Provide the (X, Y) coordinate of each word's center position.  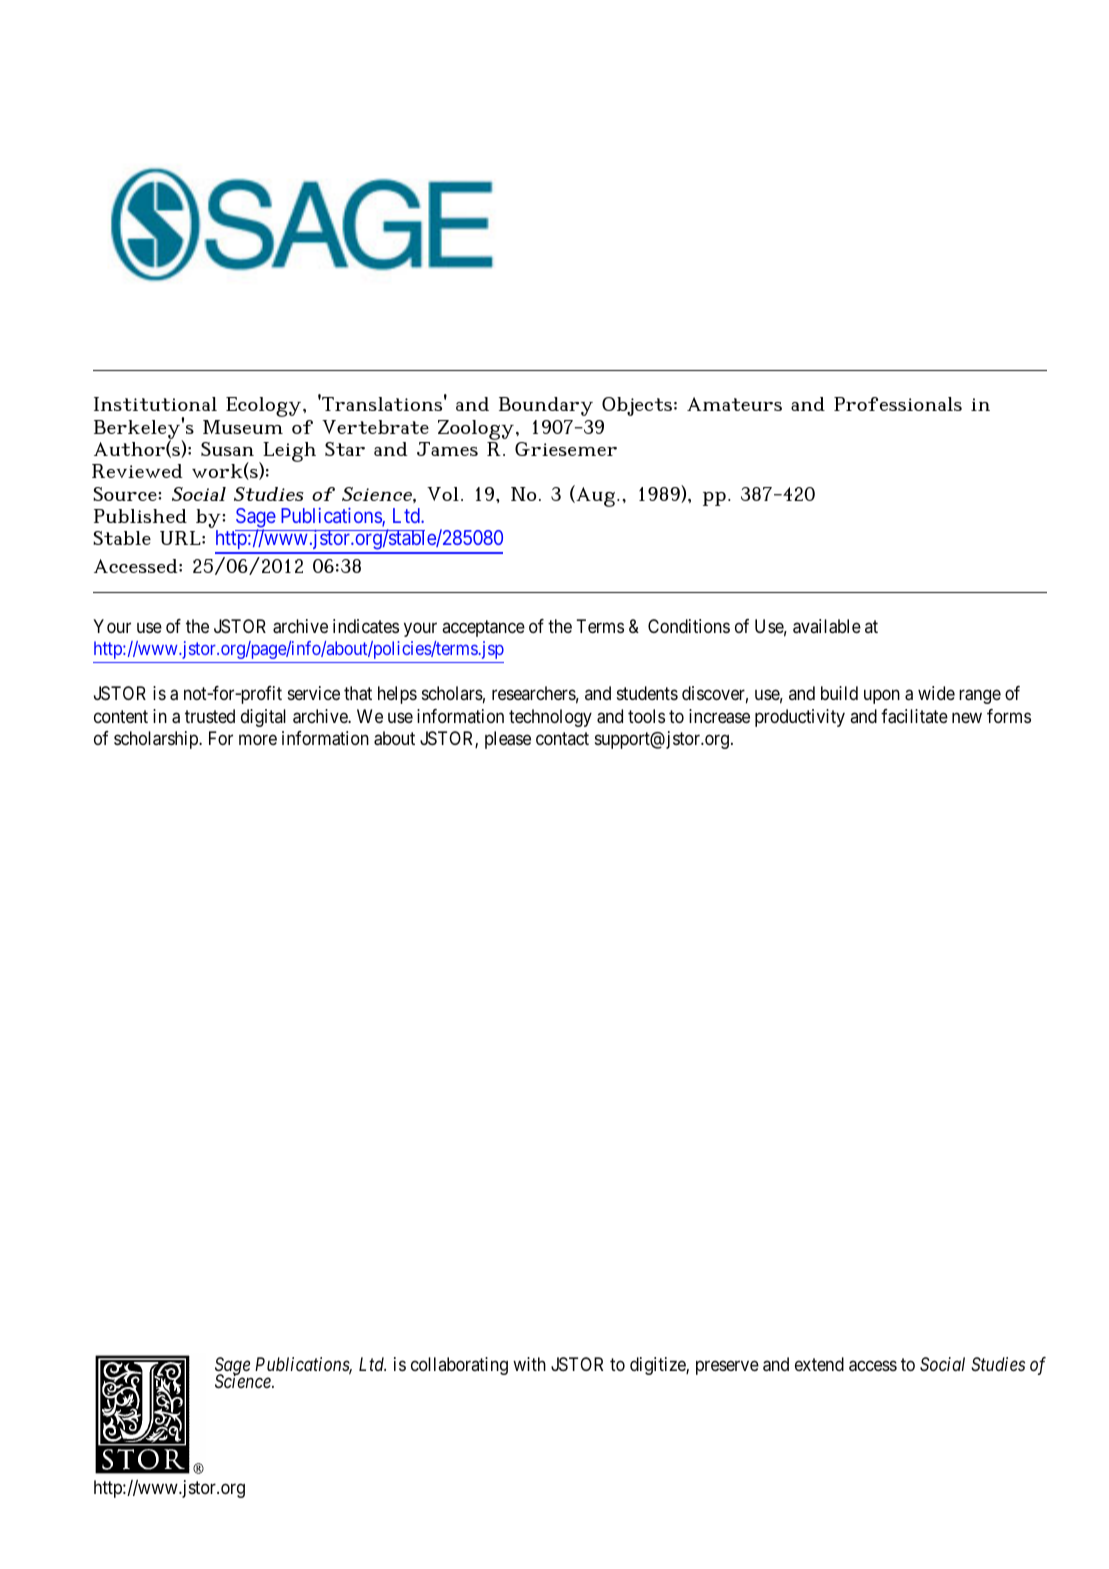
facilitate (914, 716)
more (258, 739)
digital (263, 718)
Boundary (546, 406)
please (508, 740)
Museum (243, 427)
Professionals (898, 404)
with (529, 1364)
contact (562, 738)
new (967, 717)
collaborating (459, 1366)
